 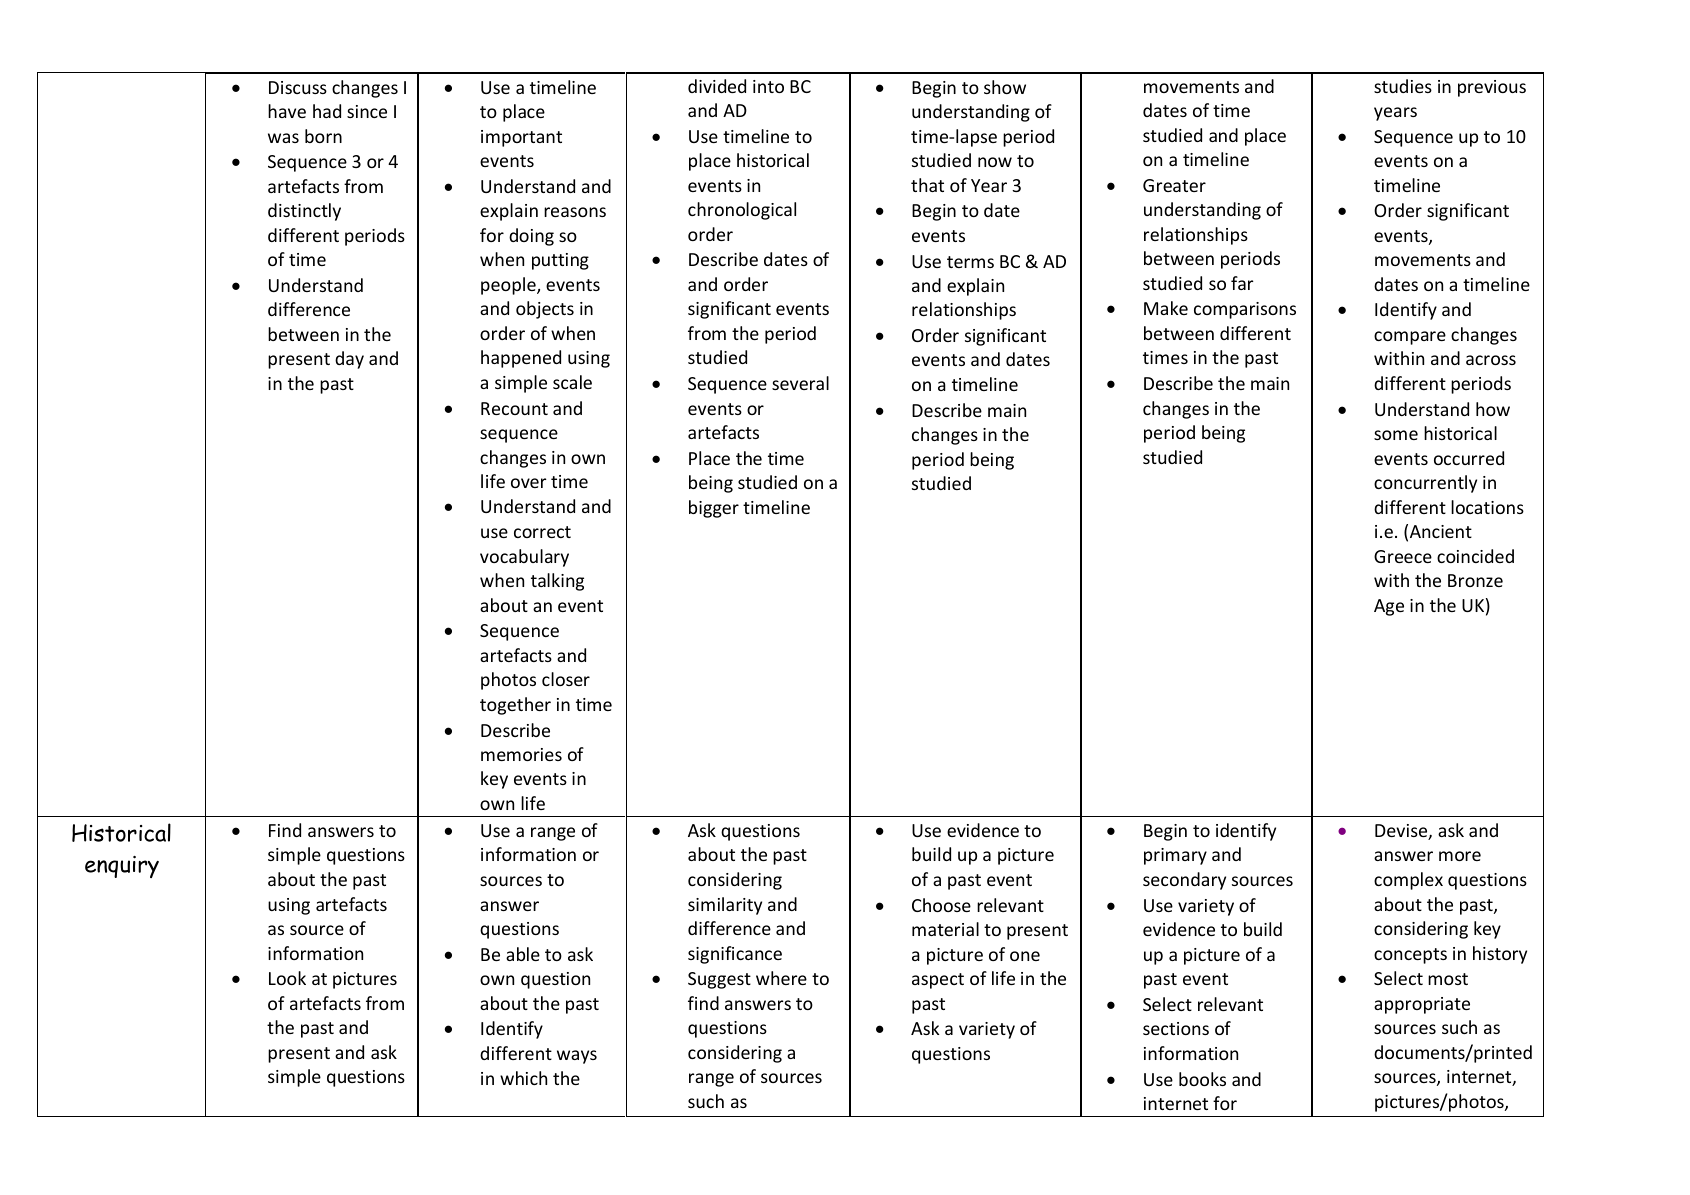 What do you see at coordinates (768, 86) in the screenshot?
I see `into` at bounding box center [768, 86].
